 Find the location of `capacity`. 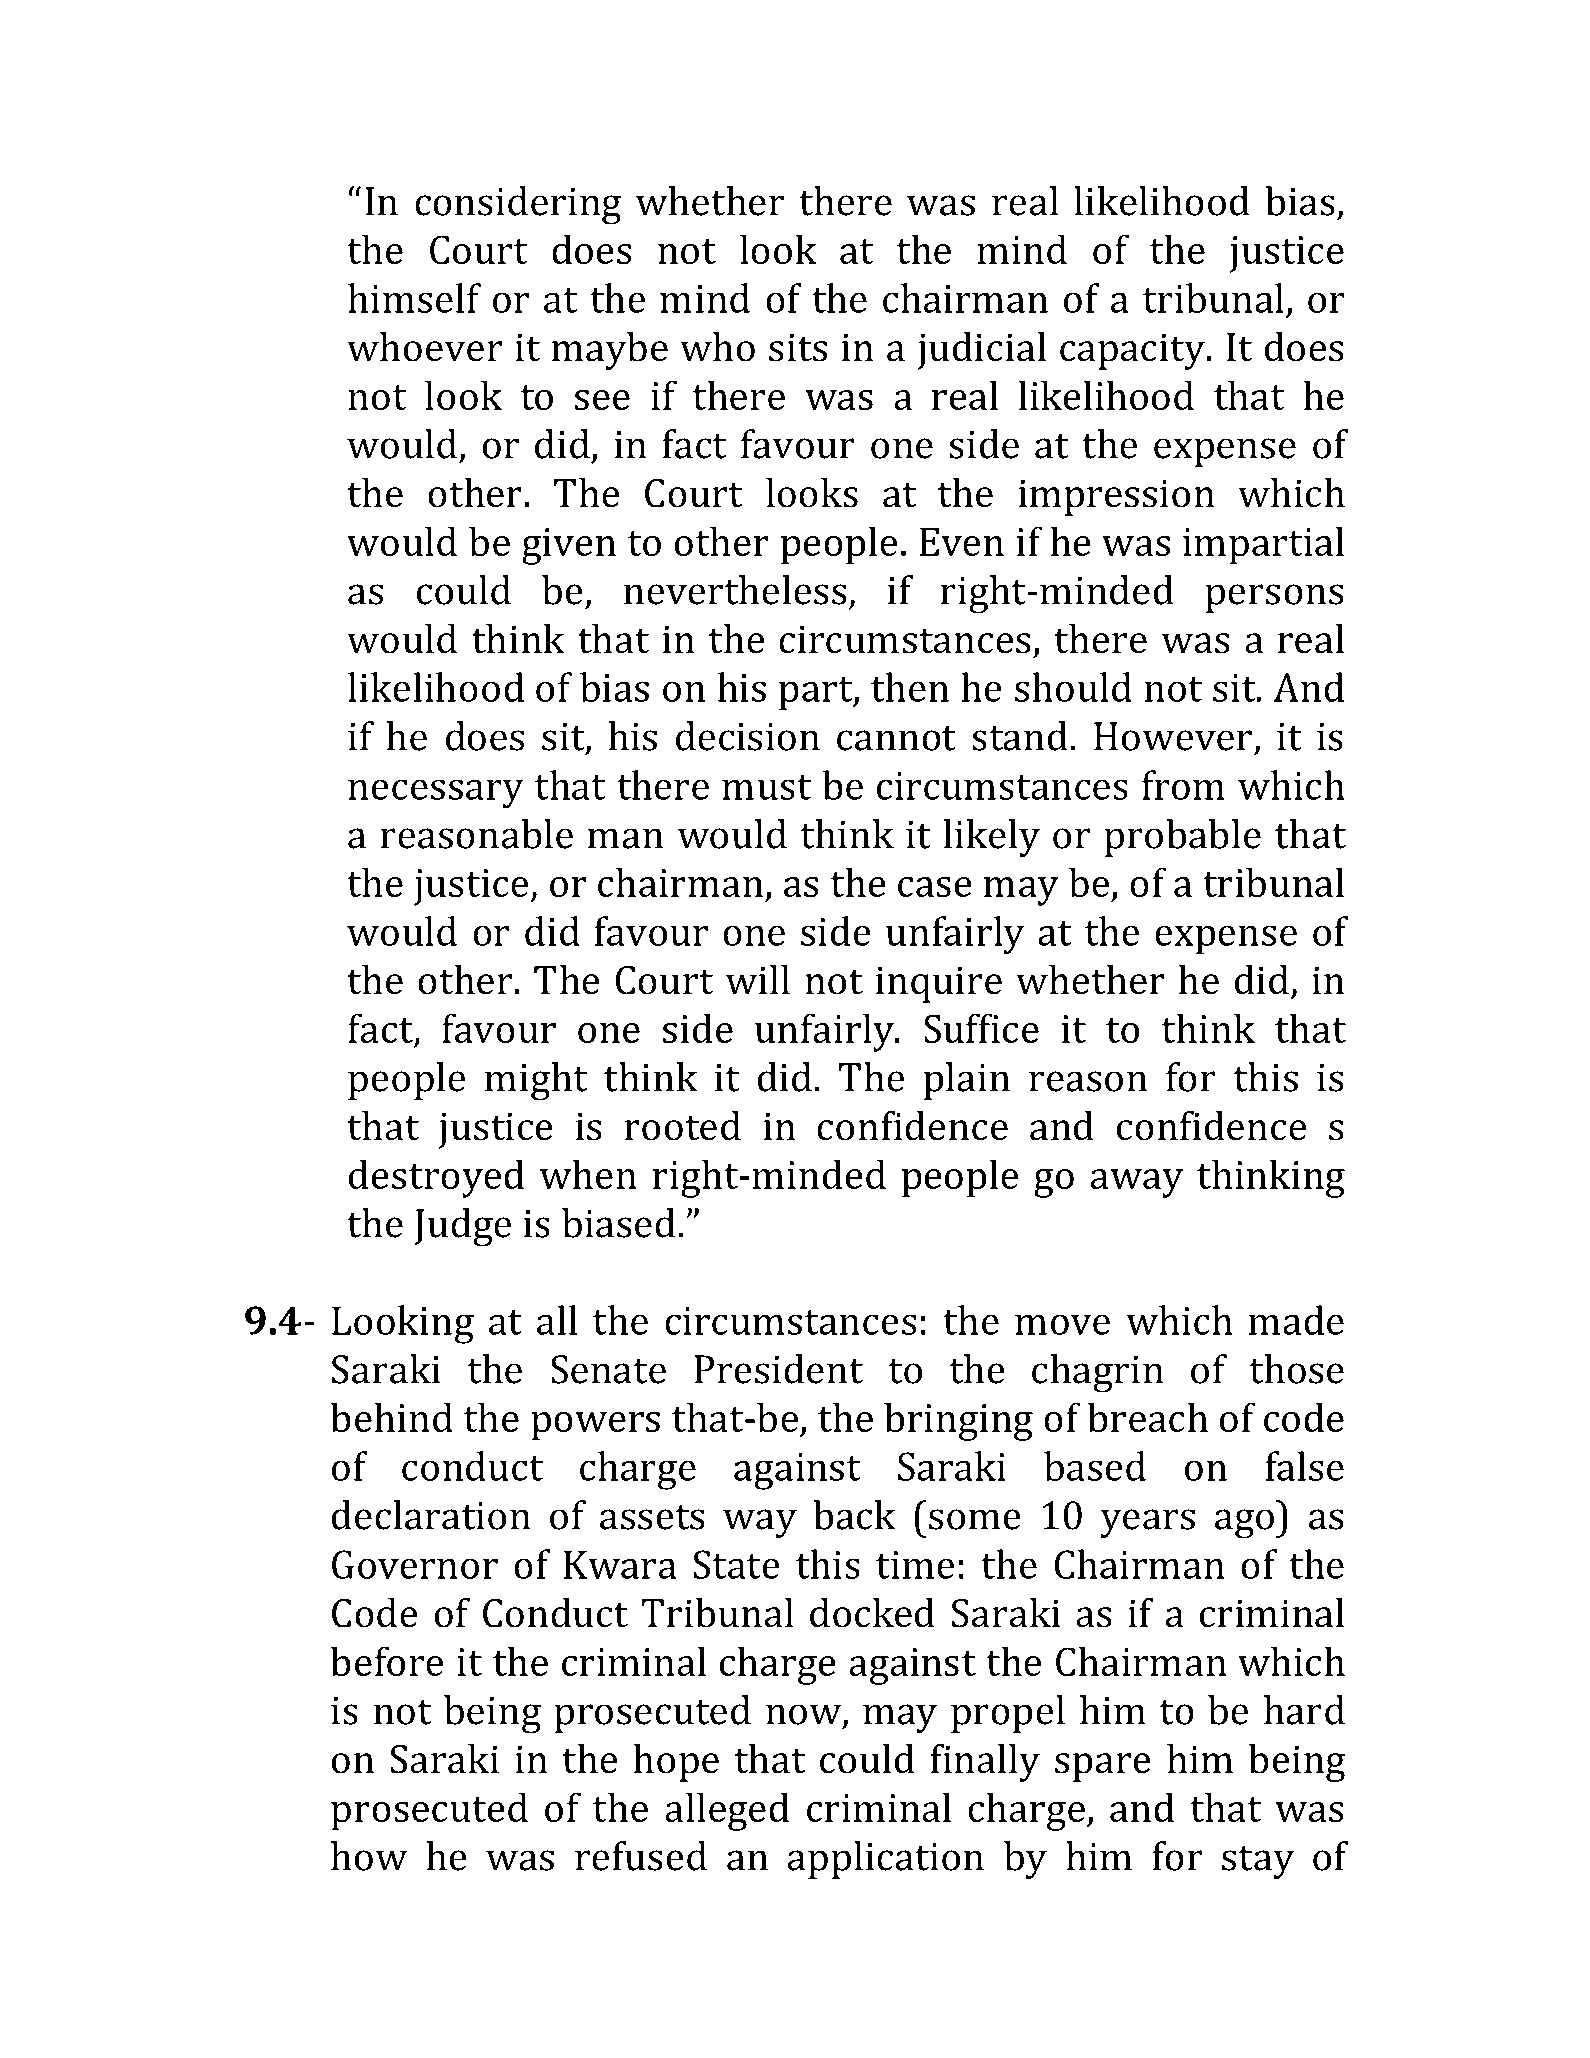

capacity is located at coordinates (1134, 351).
